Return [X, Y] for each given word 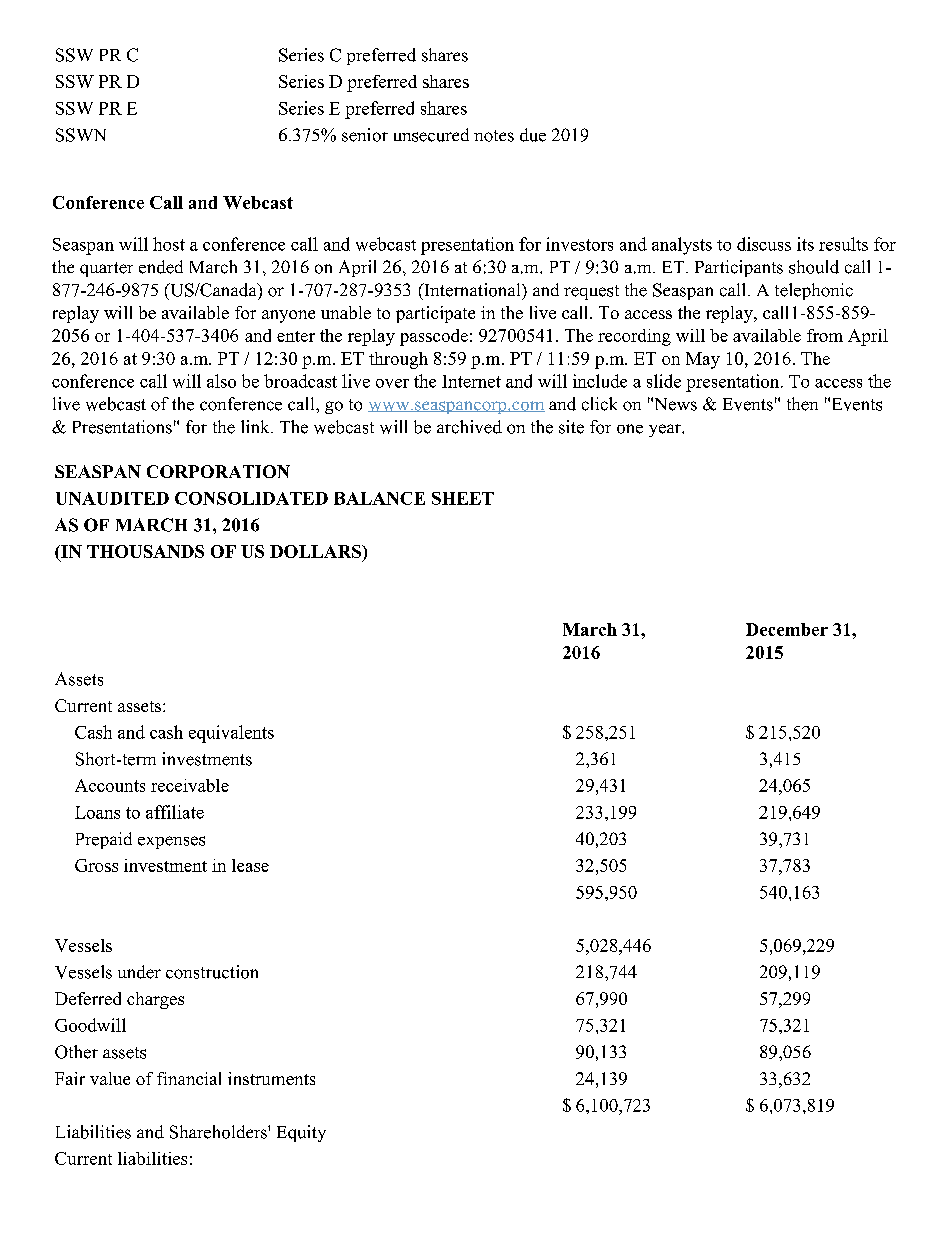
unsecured [431, 135]
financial [189, 1078]
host [169, 244]
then [802, 404]
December [787, 629]
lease [250, 865]
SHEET [463, 498]
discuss [764, 244]
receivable [190, 785]
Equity [301, 1133]
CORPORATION [218, 471]
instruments [271, 1078]
